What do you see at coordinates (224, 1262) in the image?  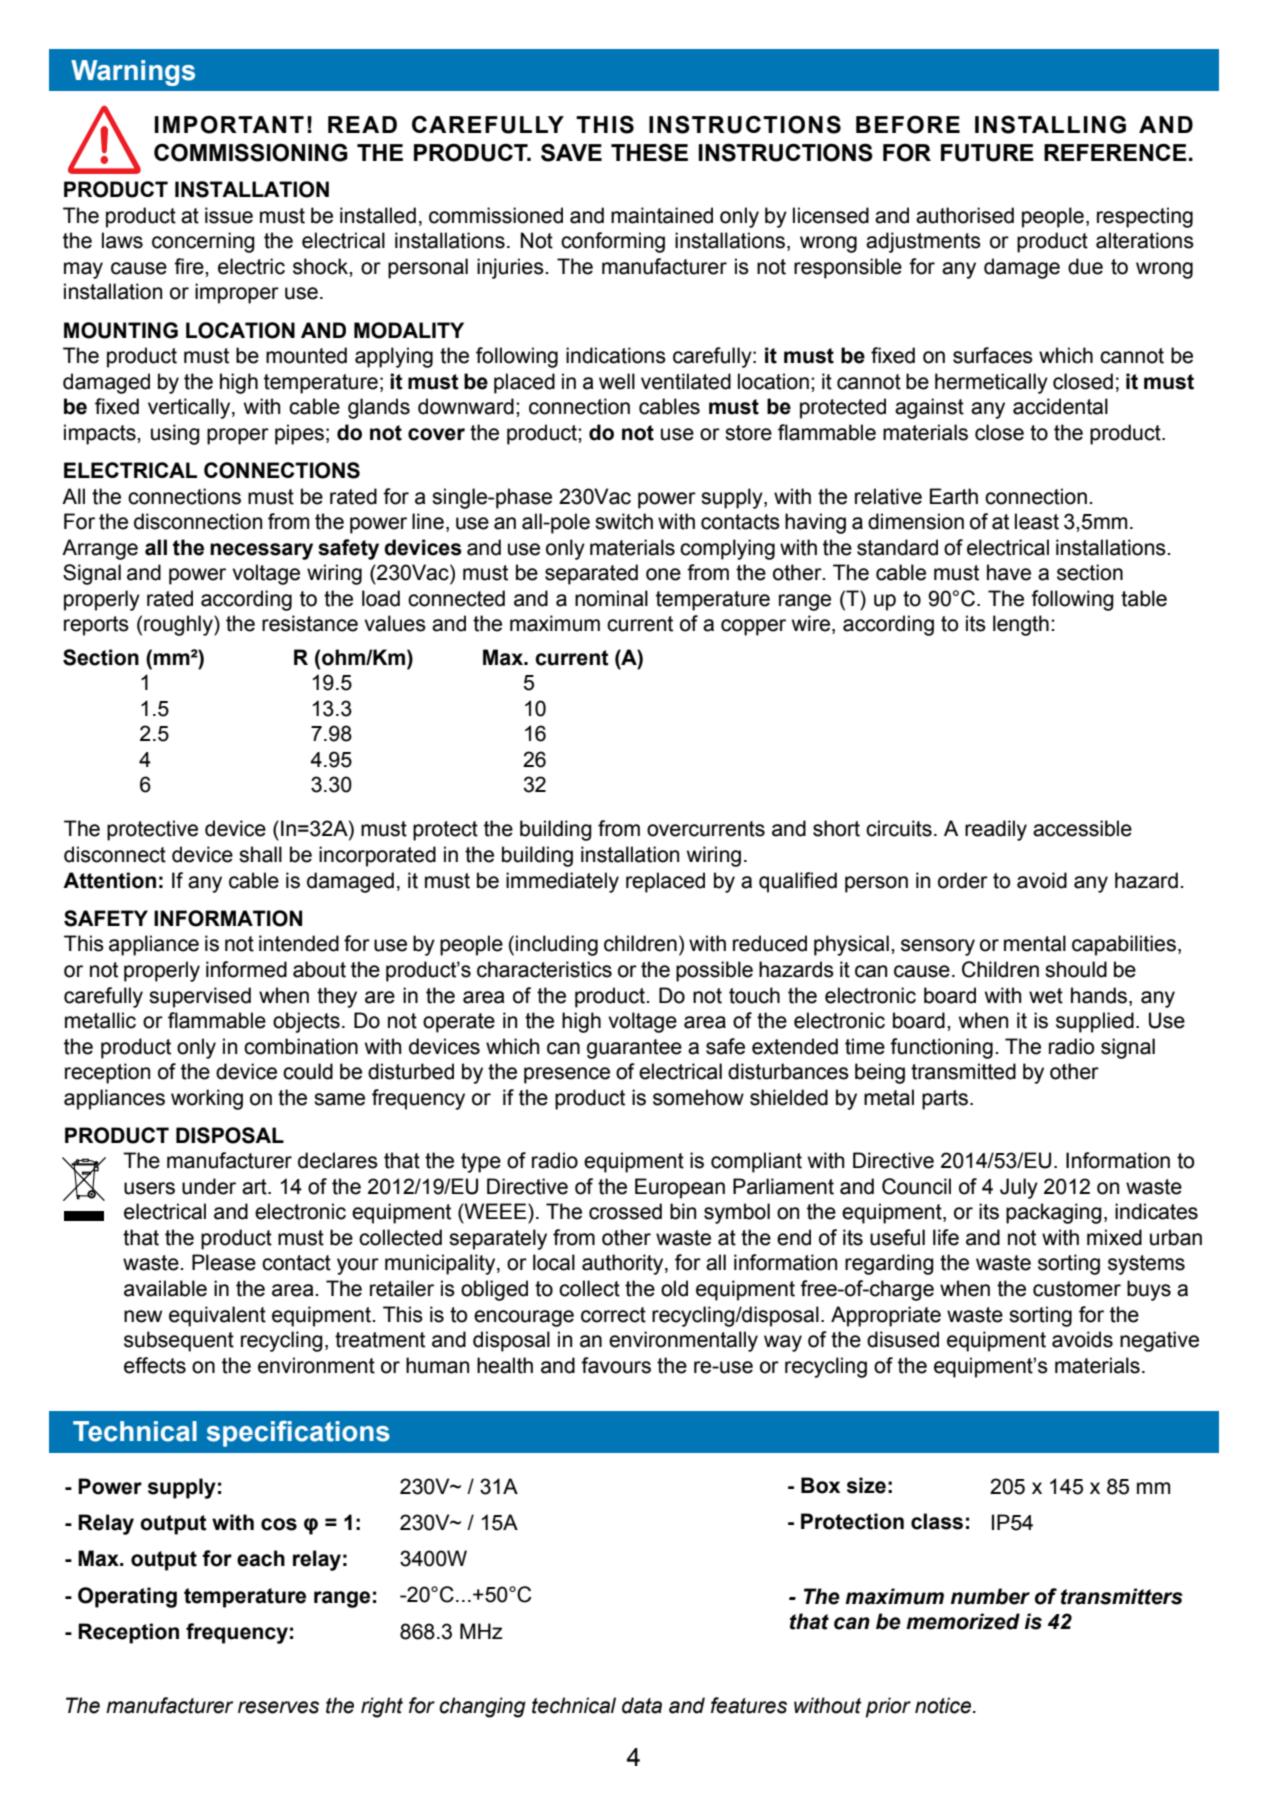 I see `Please` at bounding box center [224, 1262].
